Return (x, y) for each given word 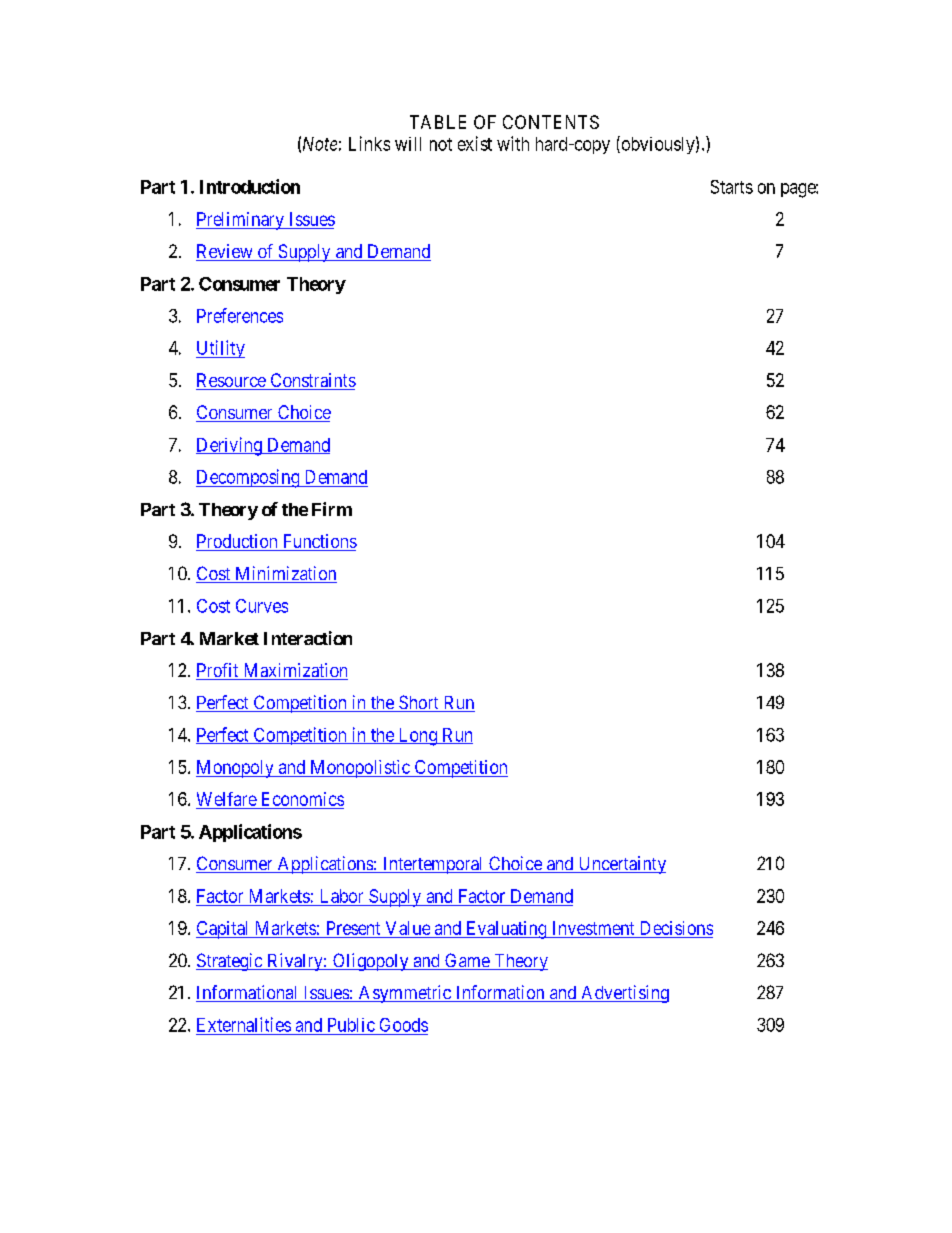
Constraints (312, 381)
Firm (332, 509)
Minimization (285, 574)
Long (417, 737)
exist (475, 143)
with (513, 143)
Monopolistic (360, 769)
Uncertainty (621, 865)
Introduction (250, 186)
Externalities (244, 1024)
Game (467, 961)
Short (418, 703)
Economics (303, 799)
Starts (732, 187)
